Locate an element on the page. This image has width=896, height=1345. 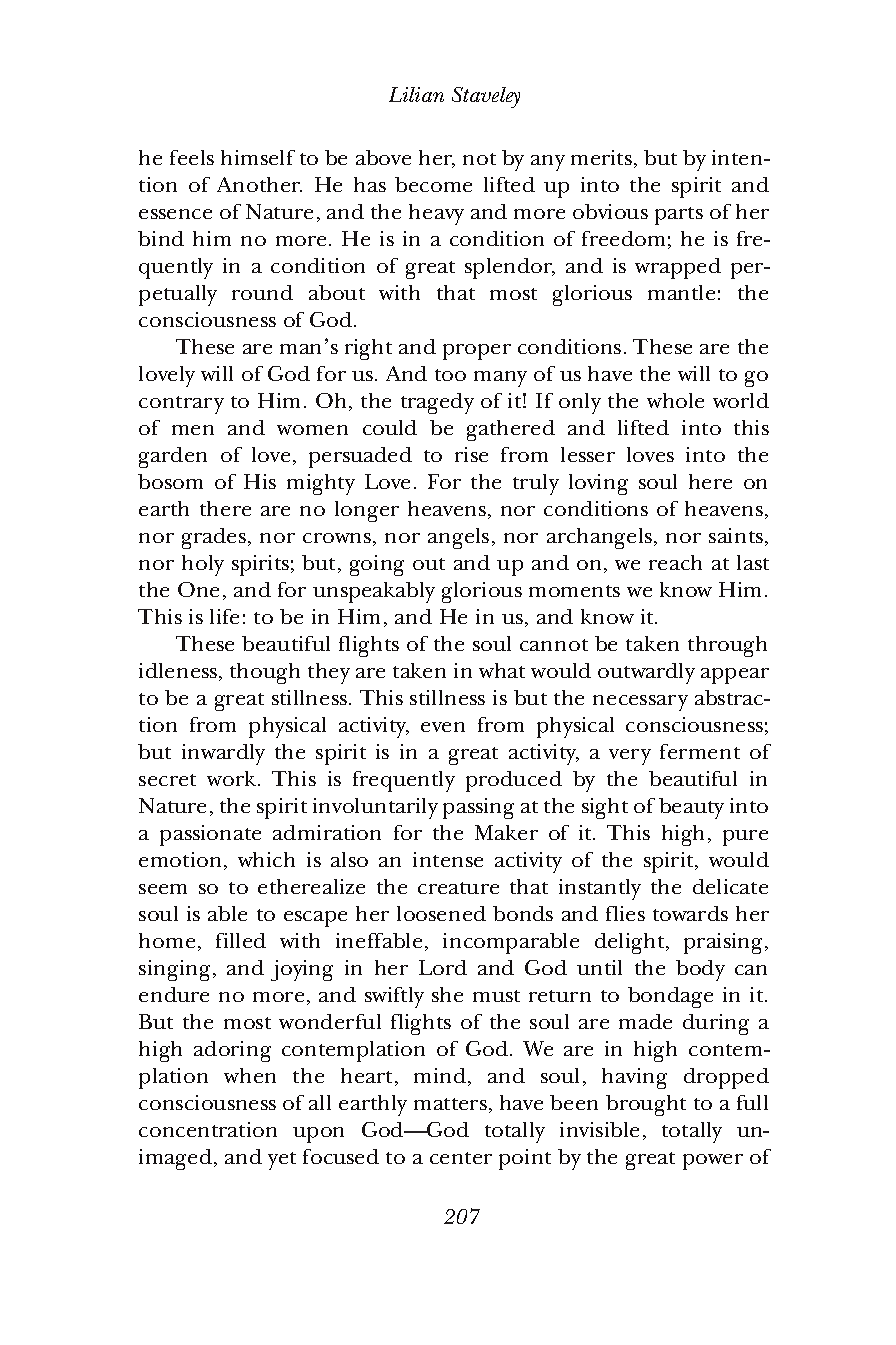
what is located at coordinates (502, 670).
